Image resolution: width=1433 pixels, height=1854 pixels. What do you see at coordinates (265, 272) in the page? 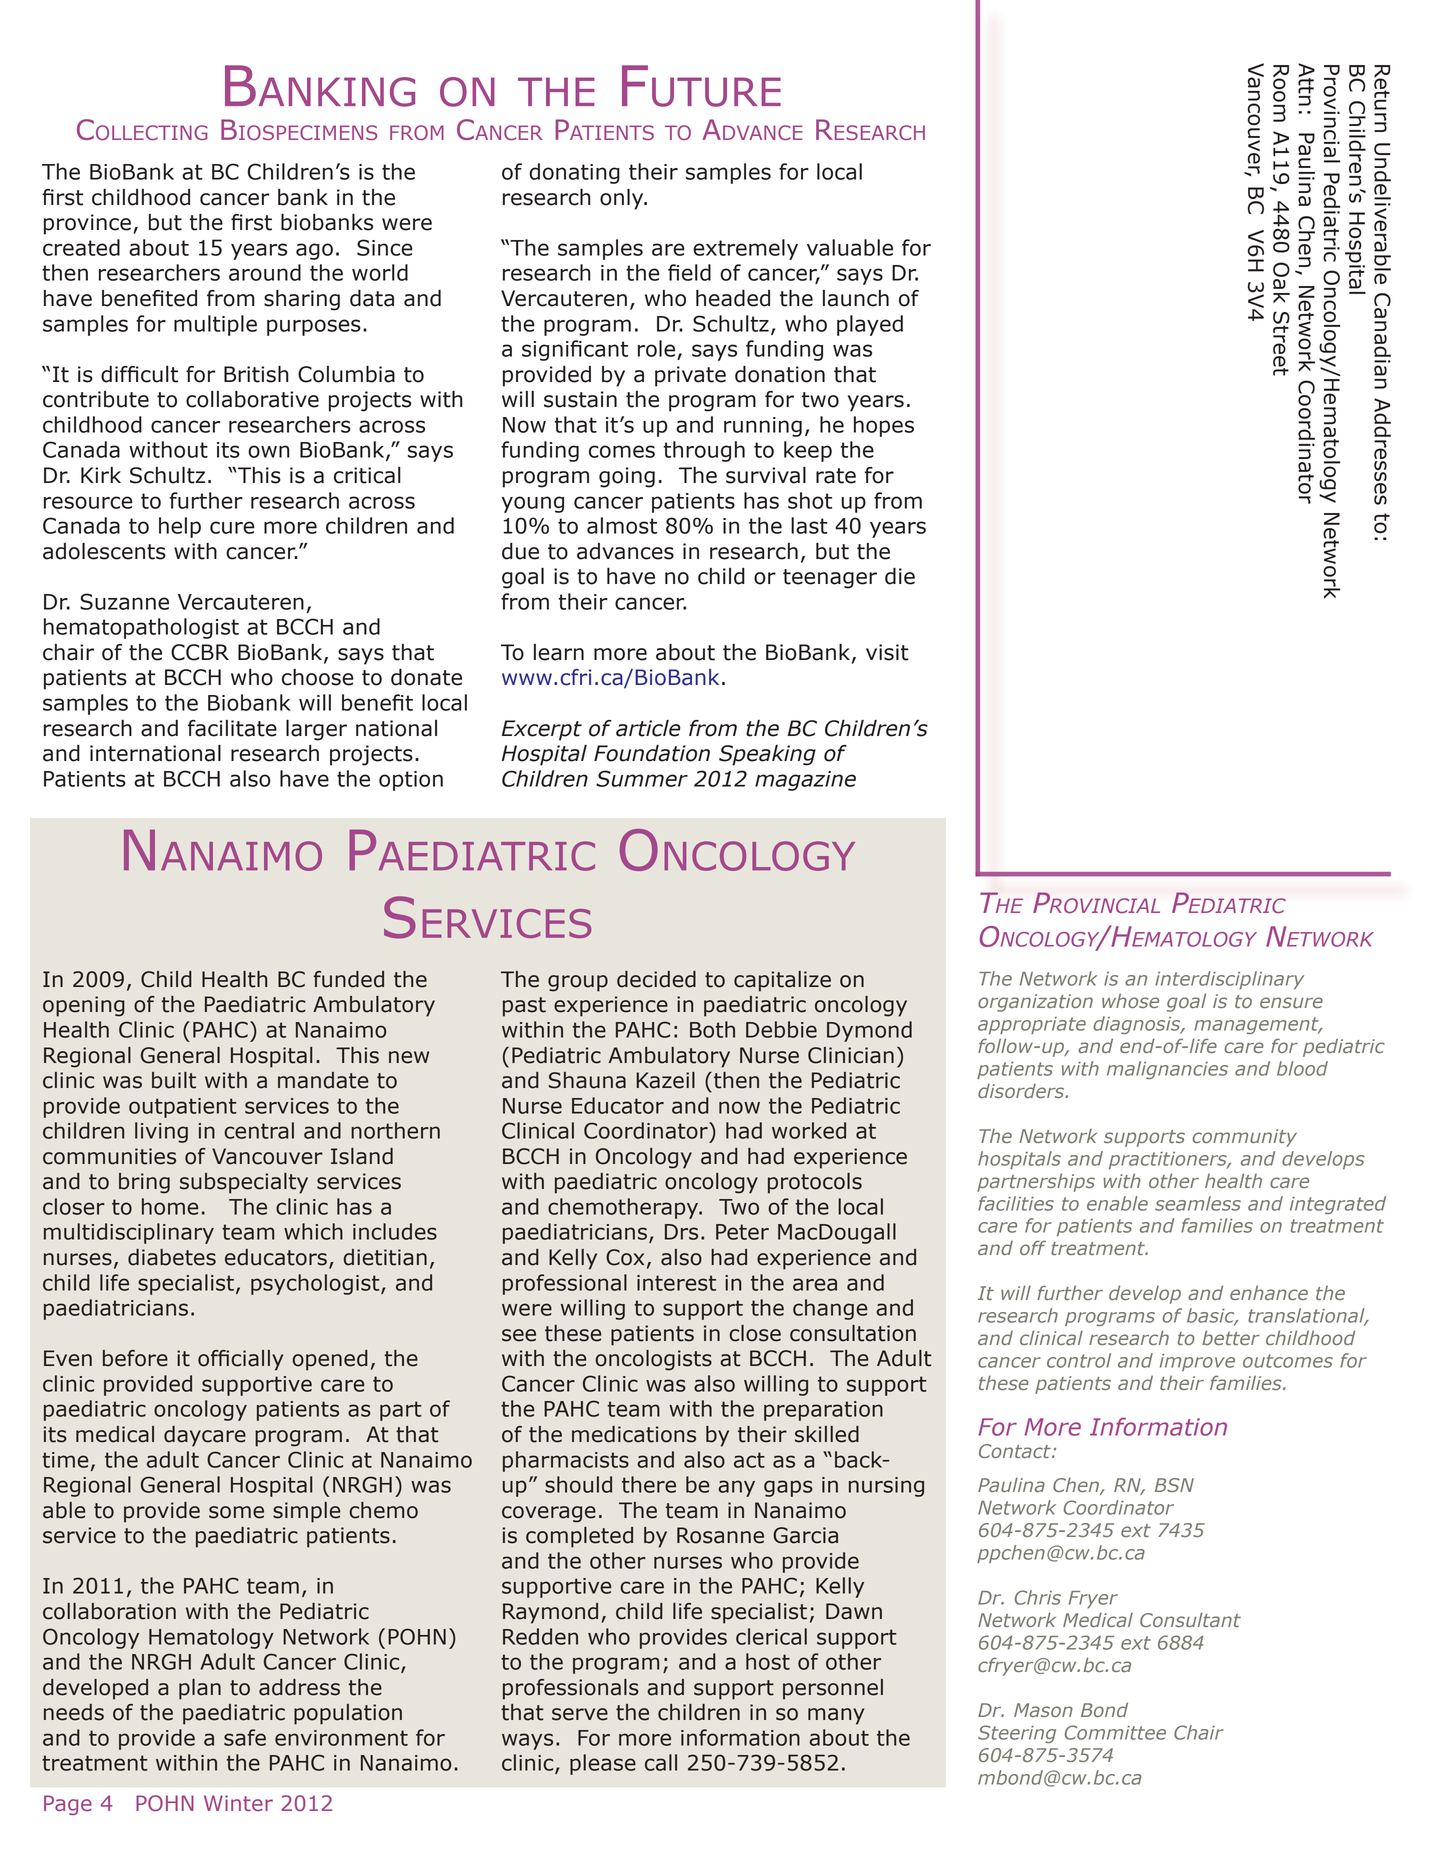
I see `around` at bounding box center [265, 272].
